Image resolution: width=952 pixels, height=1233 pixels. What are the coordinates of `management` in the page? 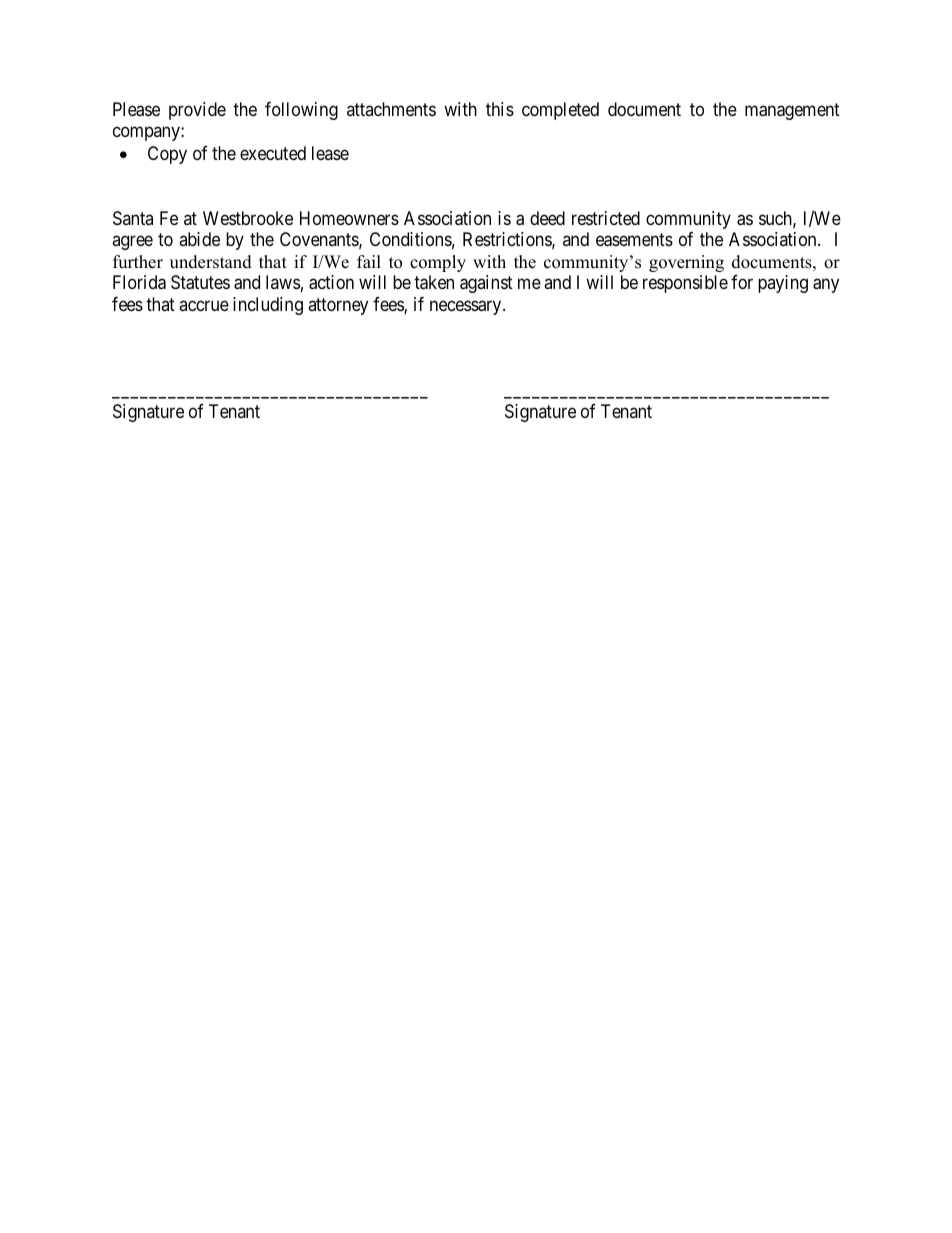 It's located at (792, 111).
